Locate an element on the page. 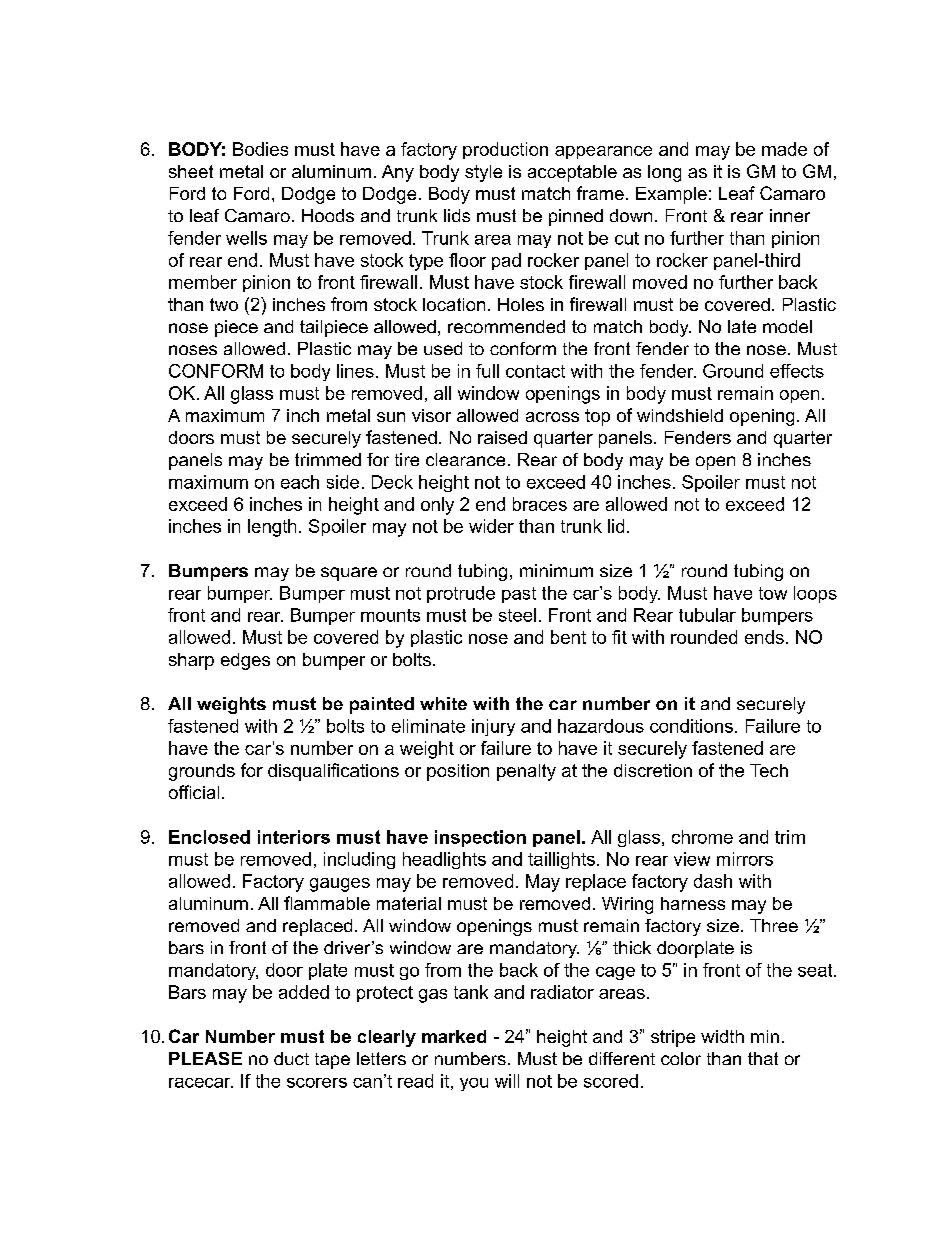  PLEASE is located at coordinates (205, 1058).
